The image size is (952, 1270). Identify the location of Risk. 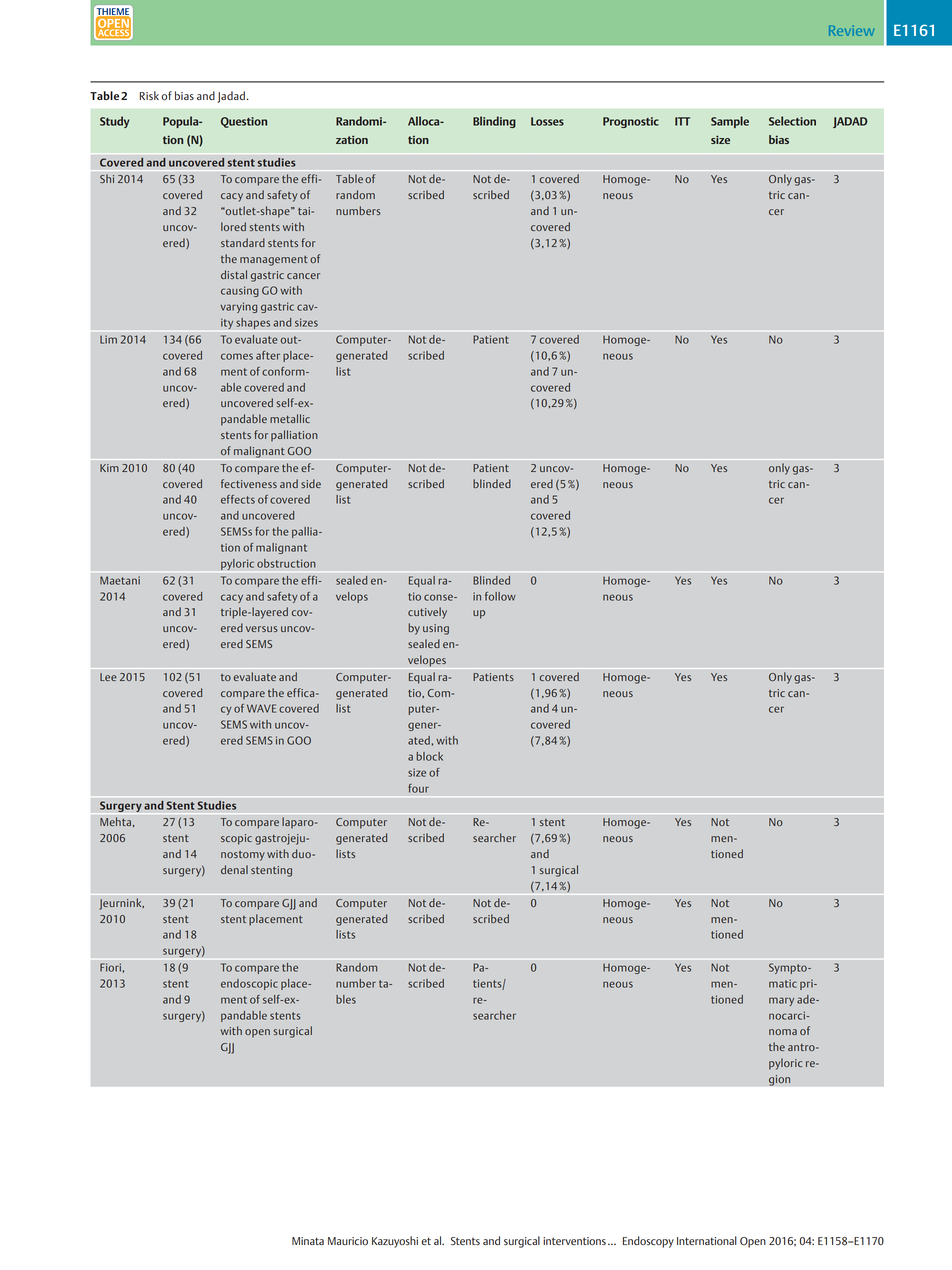
(149, 95).
